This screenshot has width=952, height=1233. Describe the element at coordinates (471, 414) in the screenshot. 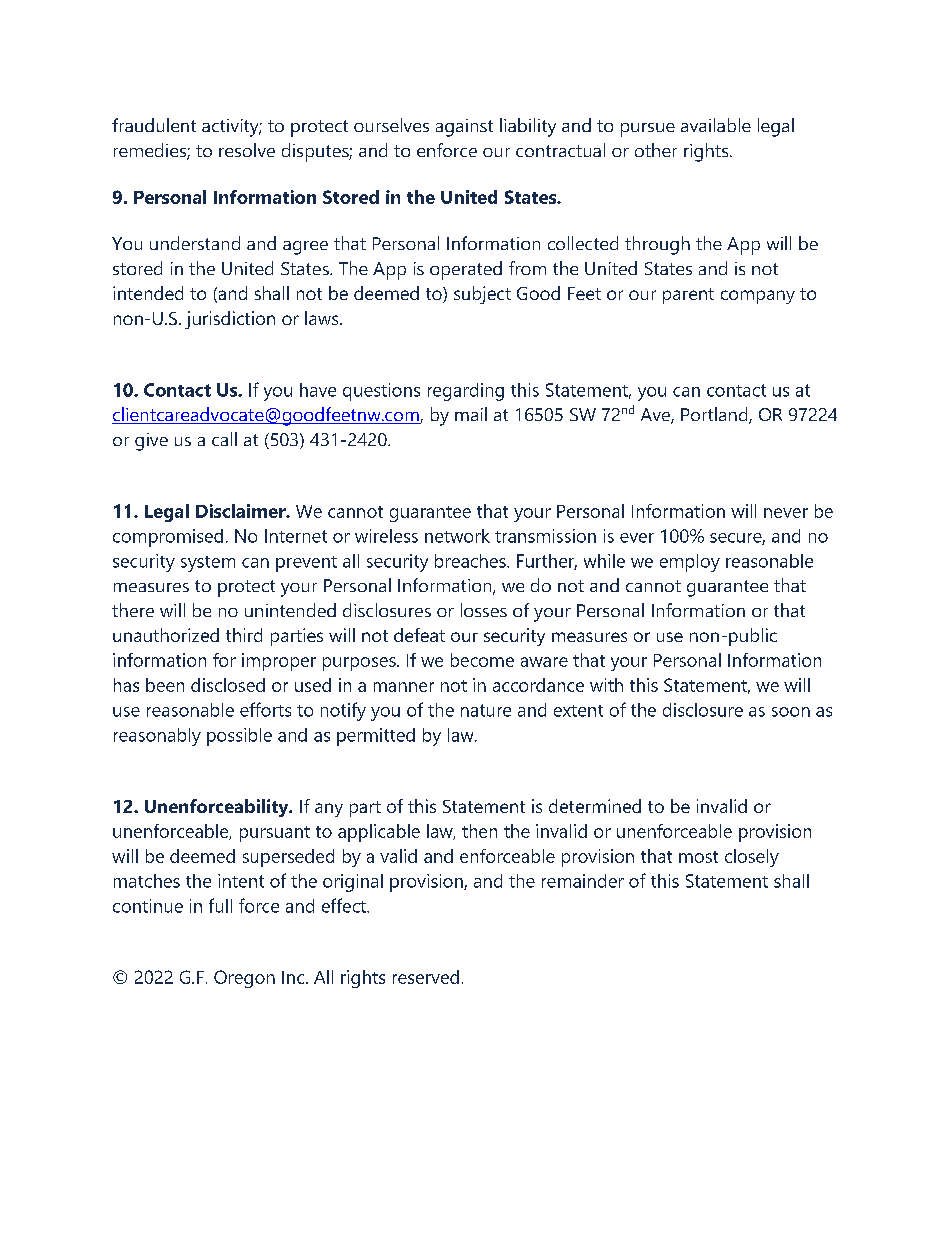

I see `mail` at that location.
